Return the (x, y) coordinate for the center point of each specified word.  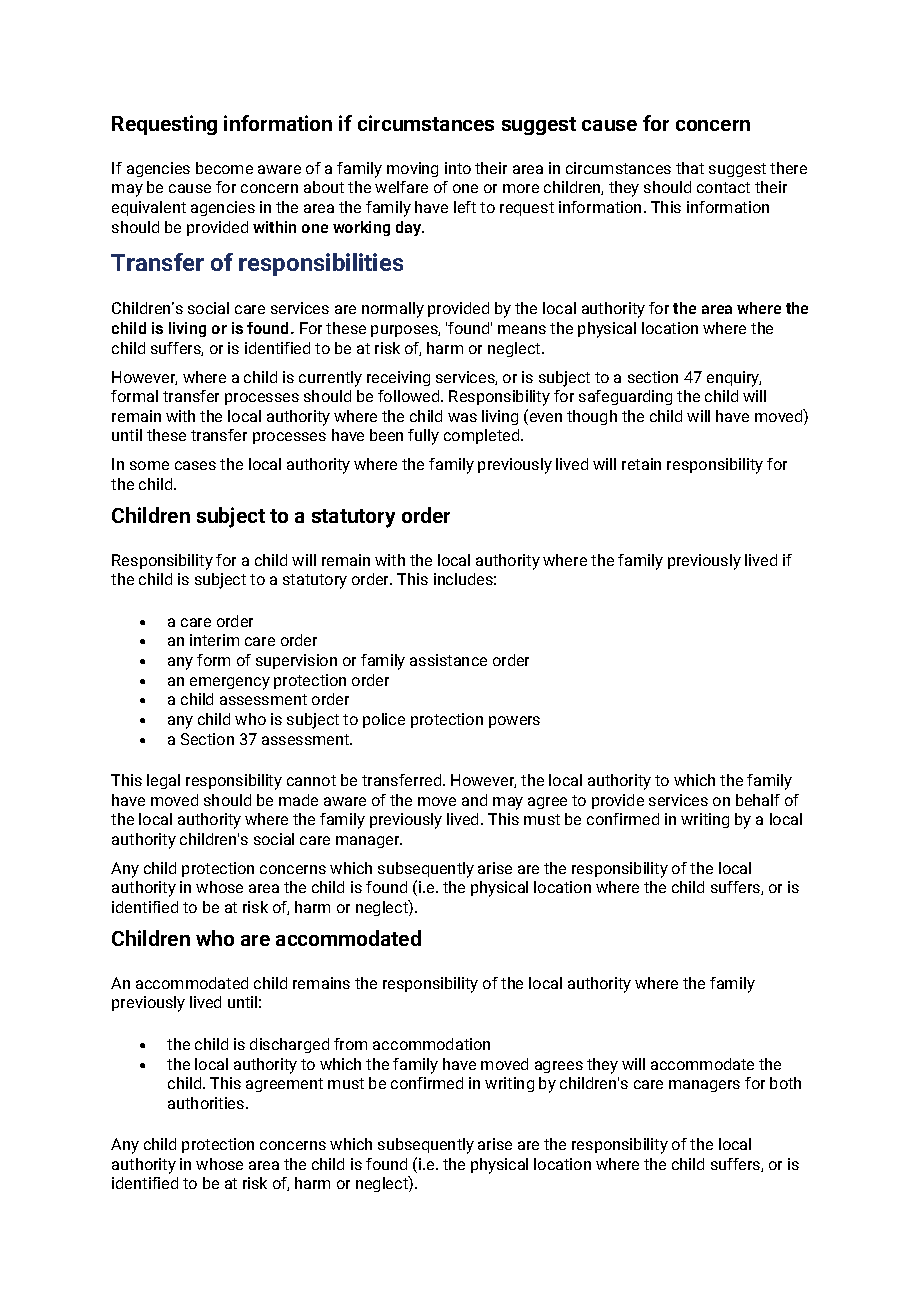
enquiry (734, 379)
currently (330, 379)
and (474, 800)
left (465, 207)
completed (483, 436)
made (298, 800)
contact (723, 187)
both (785, 1083)
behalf (758, 800)
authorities (207, 1103)
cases (195, 465)
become (224, 168)
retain (641, 464)
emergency (230, 683)
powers (514, 722)
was (462, 417)
